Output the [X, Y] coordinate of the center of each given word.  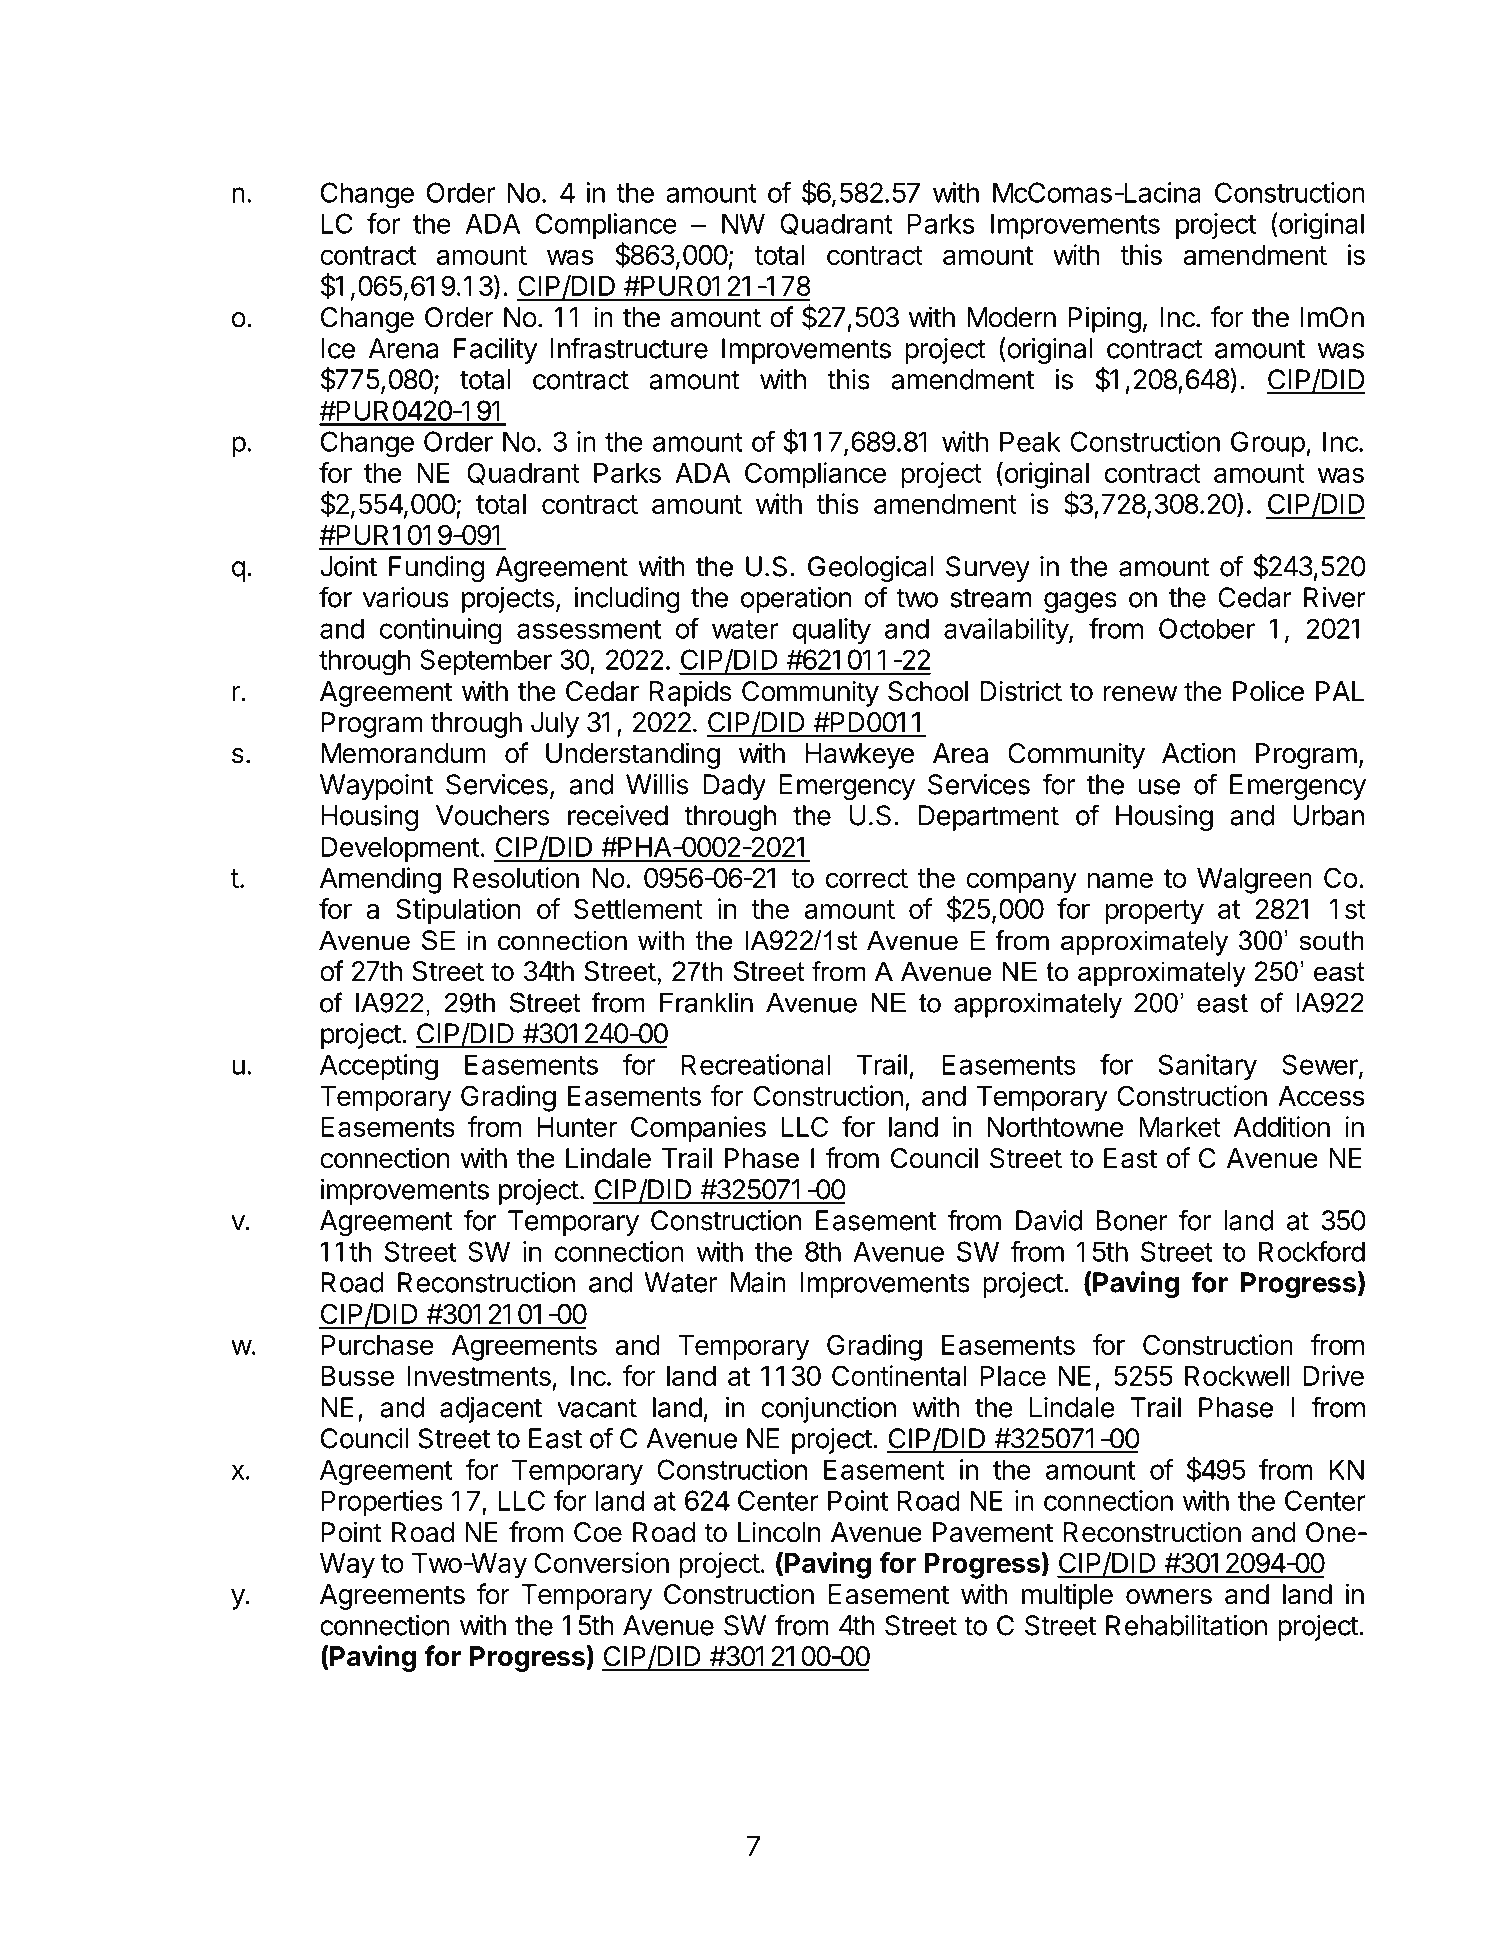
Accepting [379, 1067]
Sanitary [1207, 1067]
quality [832, 631]
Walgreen [1254, 881]
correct [867, 878]
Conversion [601, 1562]
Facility [495, 351]
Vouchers [492, 815]
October [1207, 628]
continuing [441, 631]
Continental [899, 1375]
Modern [1011, 317]
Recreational [756, 1064]
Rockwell [1237, 1376]
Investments [479, 1376]
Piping [1104, 319]
